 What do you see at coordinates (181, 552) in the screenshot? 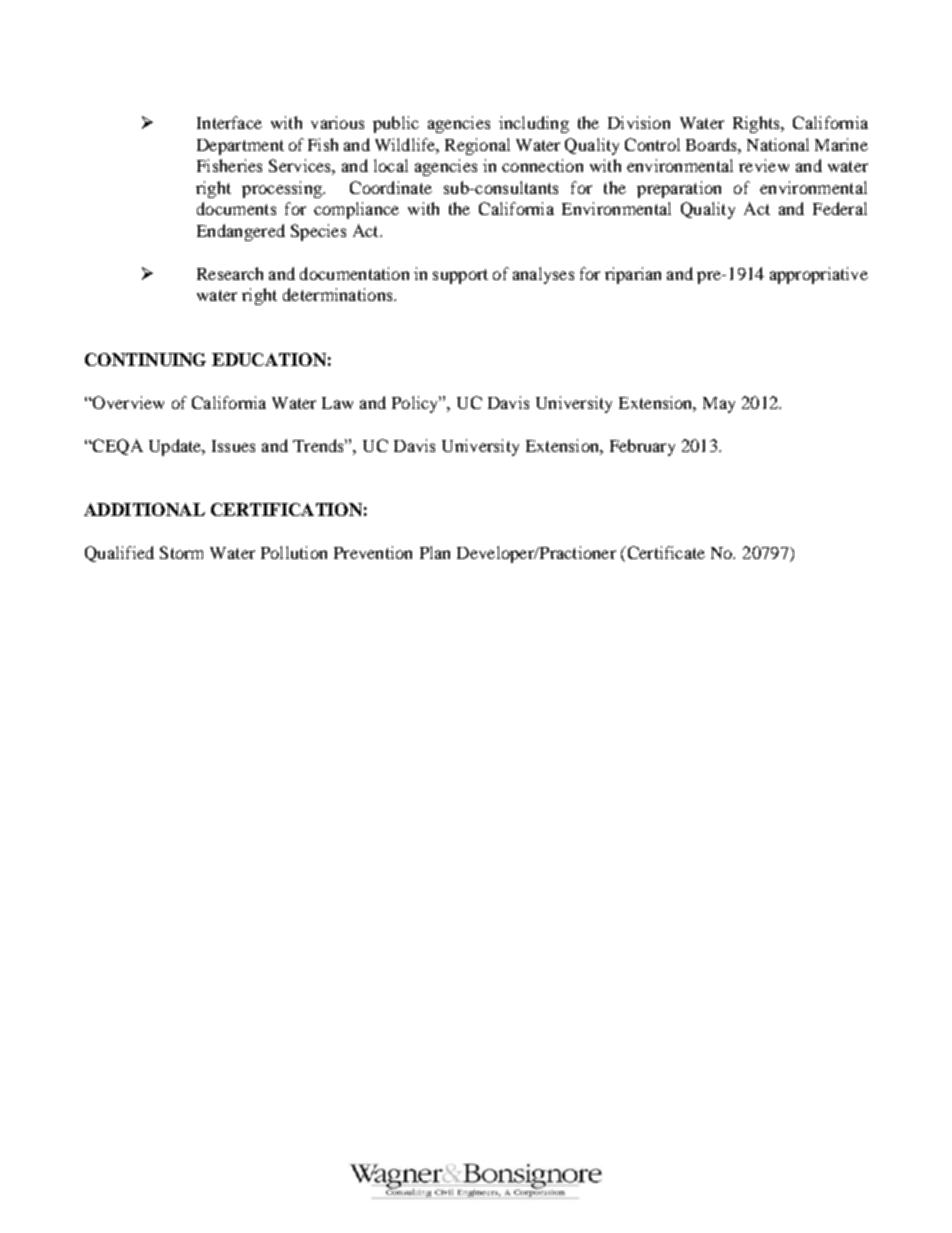
I see `Storm` at bounding box center [181, 552].
